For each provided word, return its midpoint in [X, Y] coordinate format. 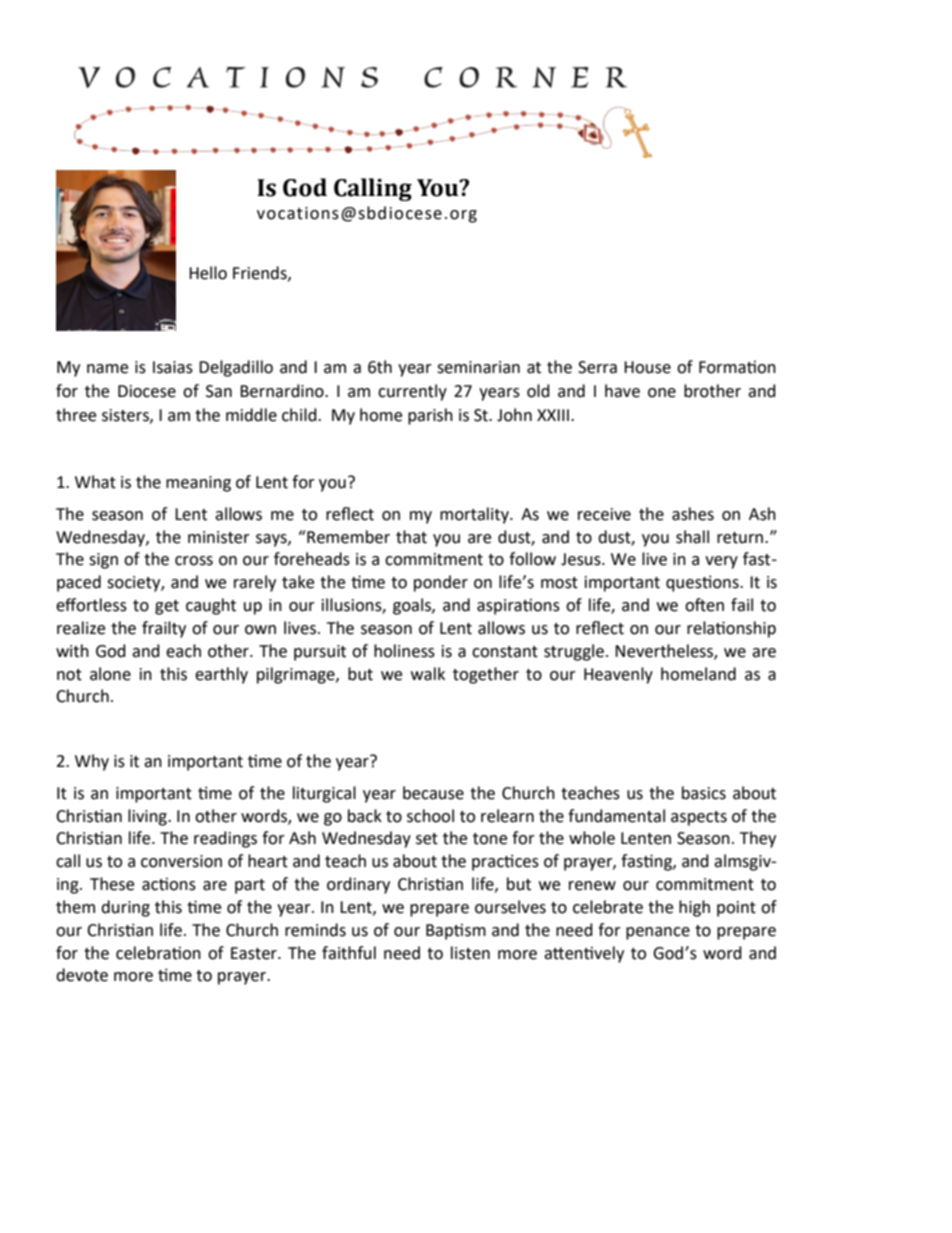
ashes [693, 514]
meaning [198, 484]
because [433, 793]
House [647, 367]
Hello [208, 273]
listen [470, 953]
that [411, 537]
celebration [158, 953]
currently [412, 392]
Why [92, 762]
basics [704, 793]
